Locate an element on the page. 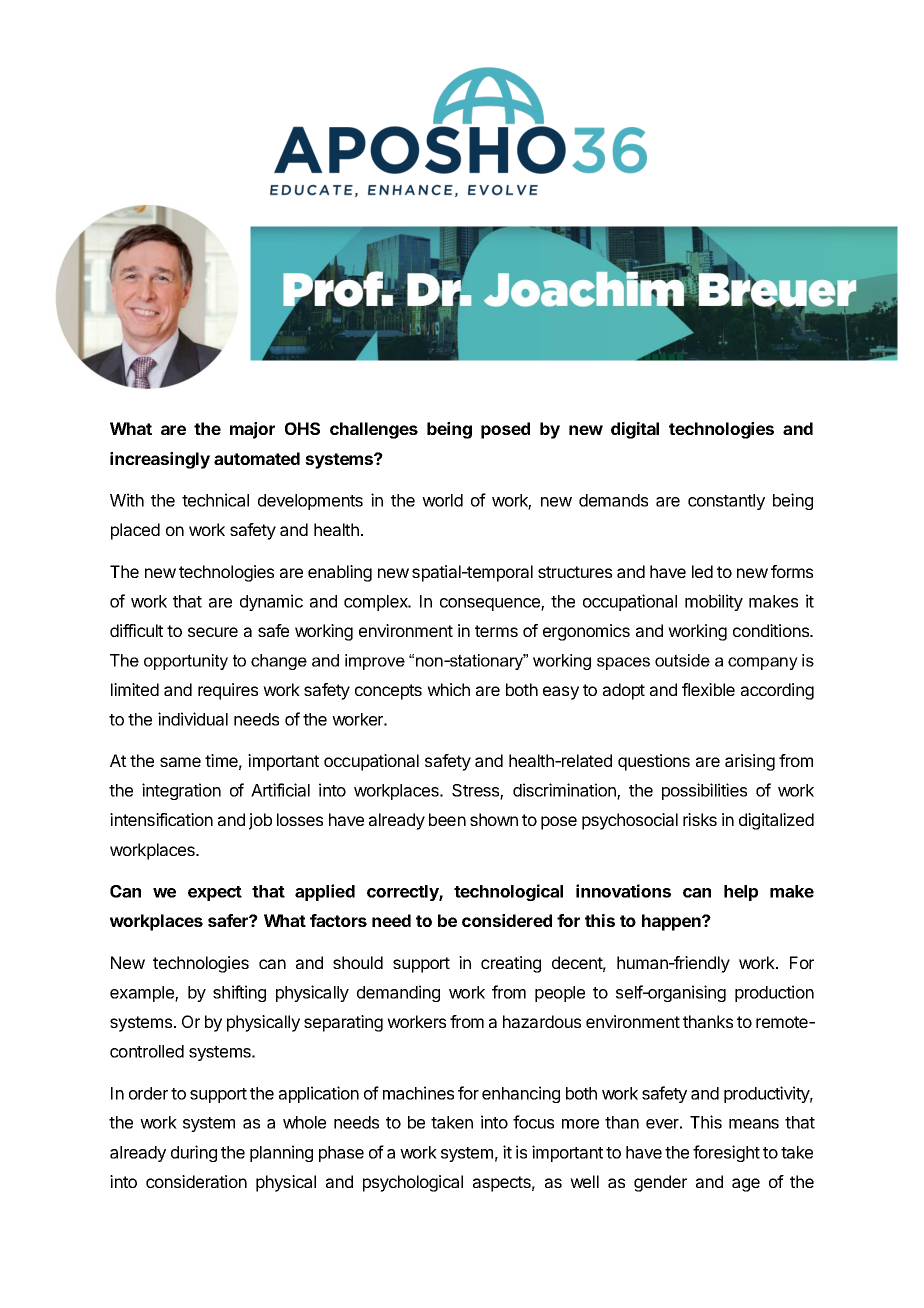 The image size is (924, 1308). world is located at coordinates (442, 500).
